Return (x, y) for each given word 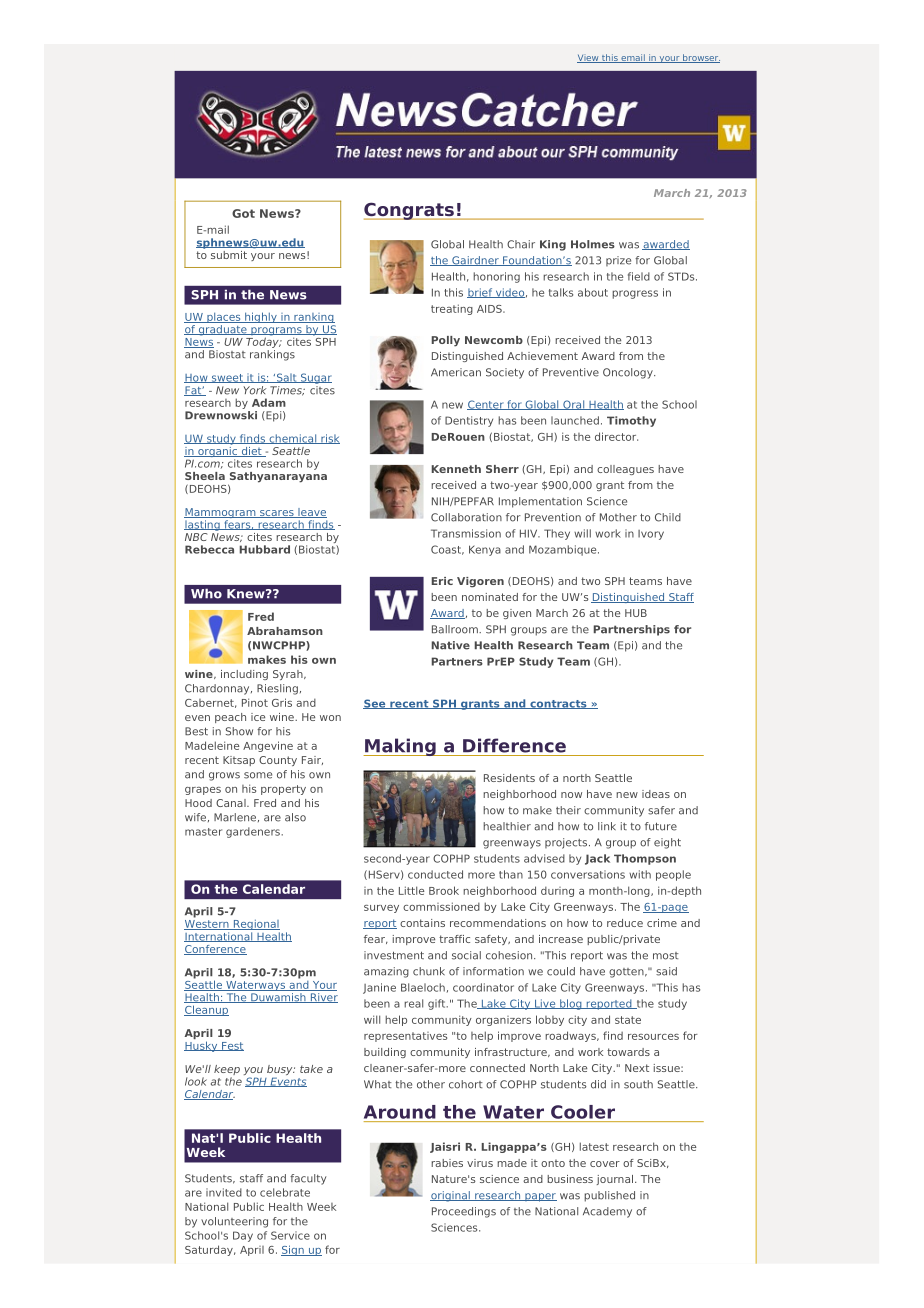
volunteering (234, 1222)
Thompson (645, 859)
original (451, 1196)
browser (700, 58)
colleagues (625, 470)
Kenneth (456, 469)
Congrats (410, 211)
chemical (293, 439)
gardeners (254, 832)
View (589, 59)
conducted (435, 874)
